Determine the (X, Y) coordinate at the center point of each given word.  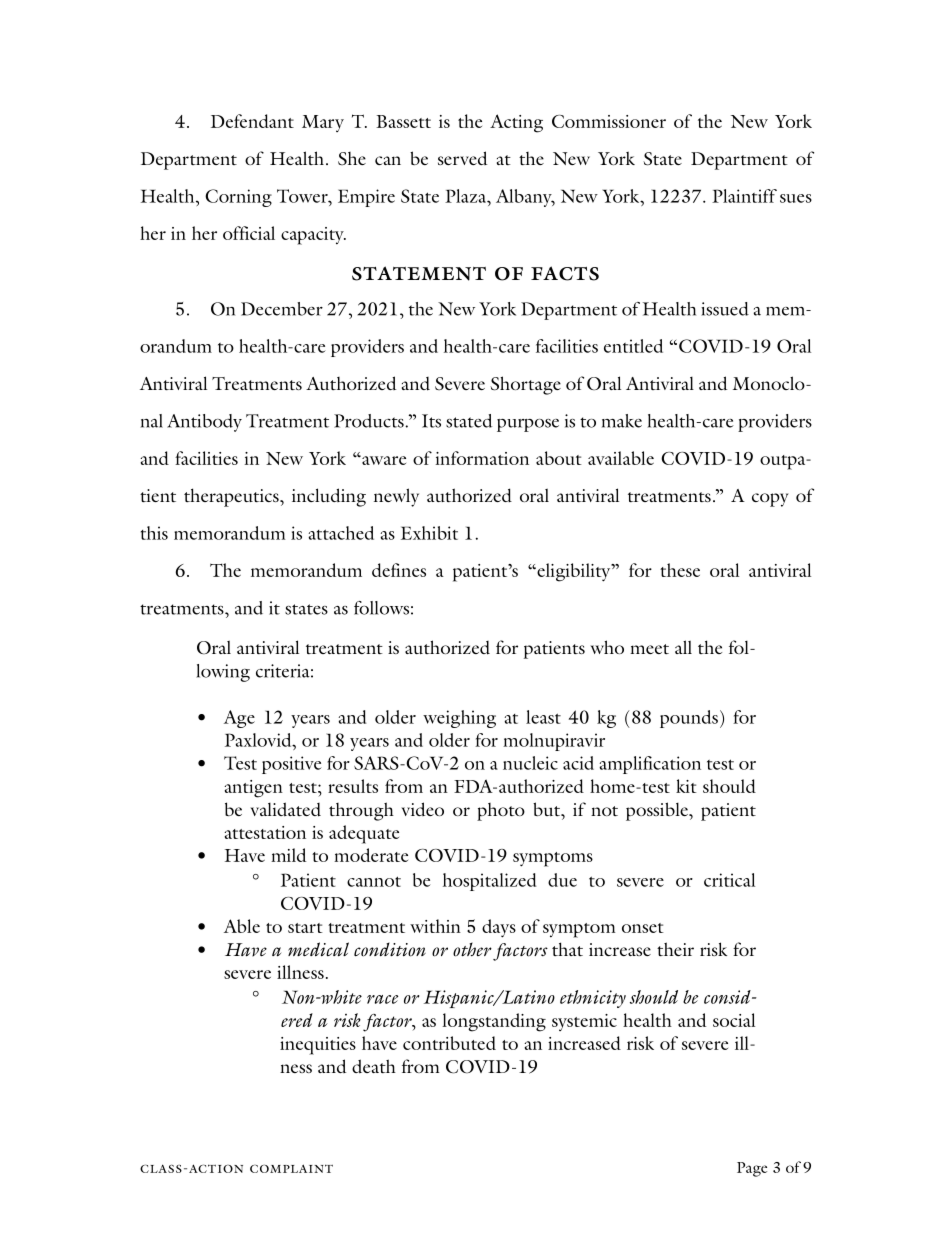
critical (729, 880)
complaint (291, 1168)
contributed (449, 1043)
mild (288, 855)
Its (431, 421)
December (282, 309)
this (154, 533)
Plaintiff (744, 196)
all (683, 647)
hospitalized (489, 882)
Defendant (252, 121)
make (622, 421)
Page (752, 1169)
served (462, 158)
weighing (459, 719)
